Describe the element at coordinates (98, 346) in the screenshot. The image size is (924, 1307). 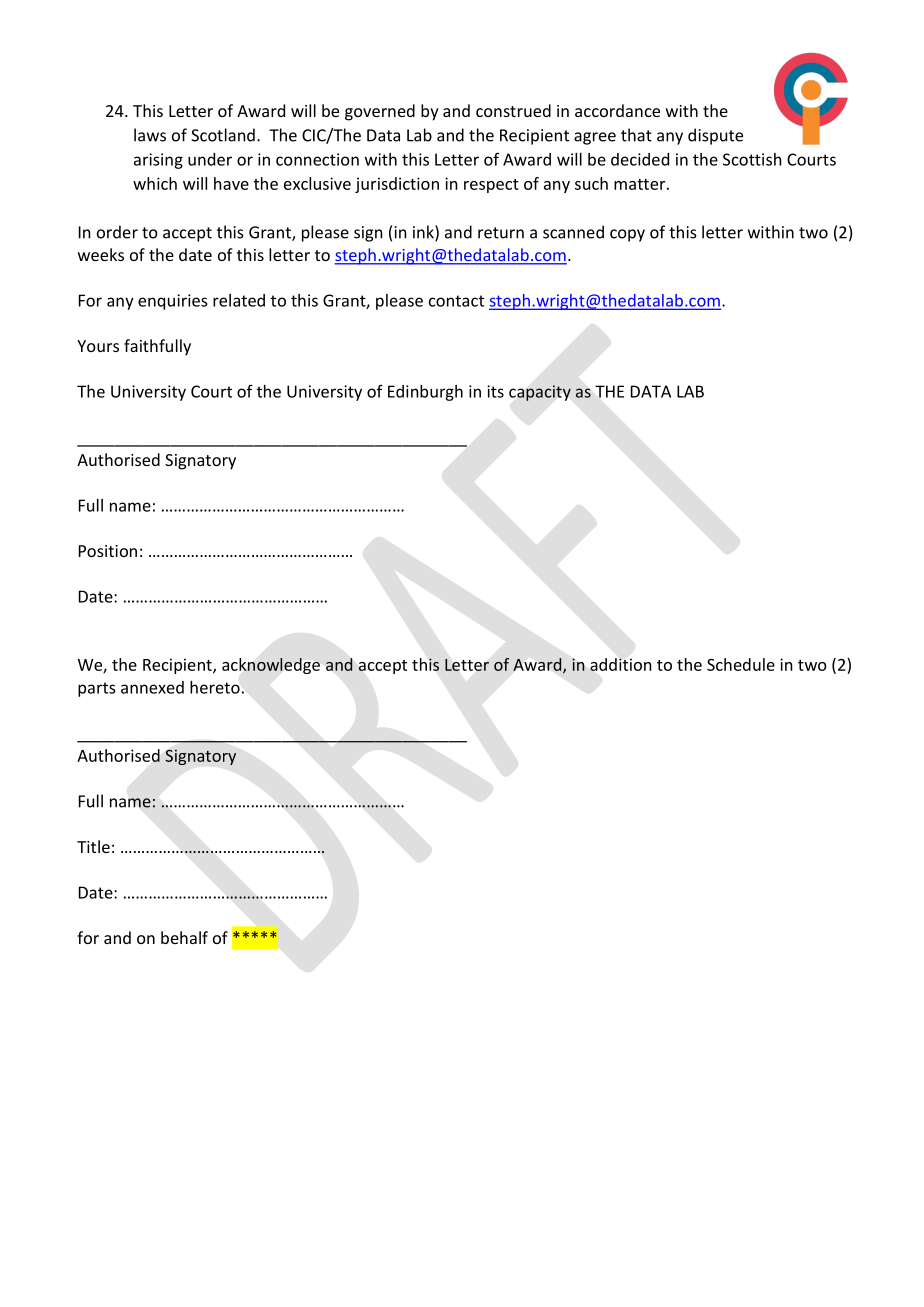
I see `Yours` at that location.
